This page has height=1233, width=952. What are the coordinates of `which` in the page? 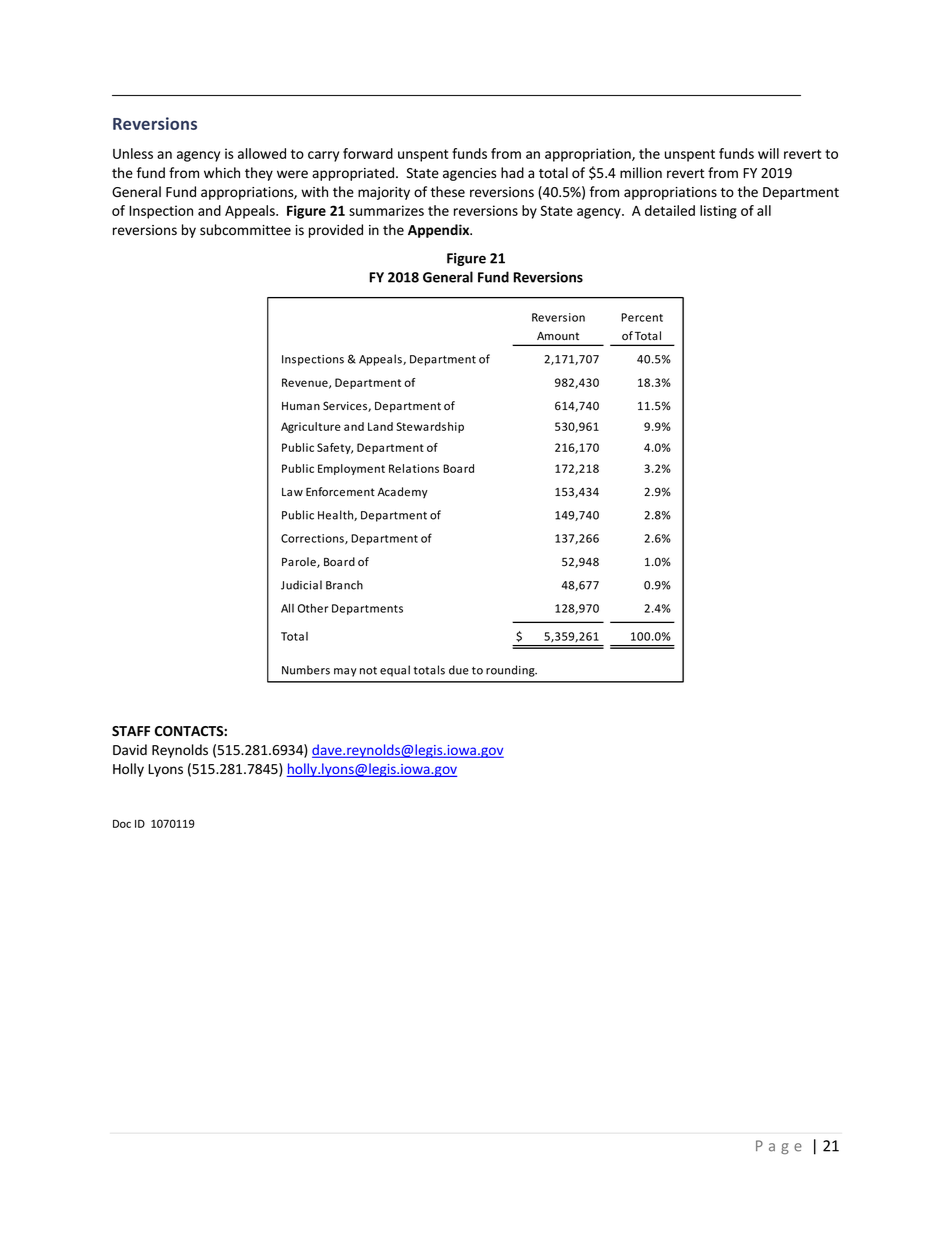 It's located at (222, 172).
